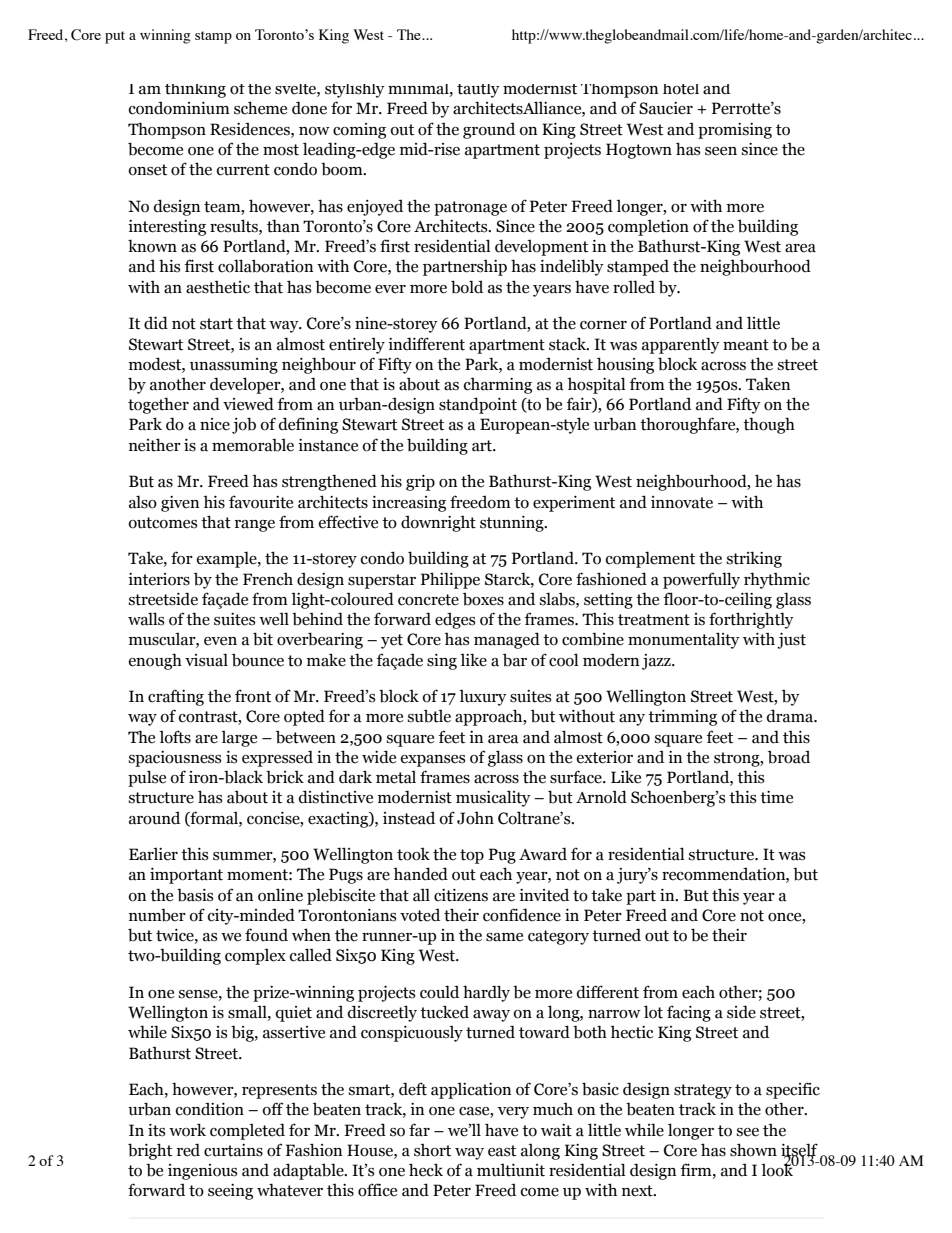 This screenshot has height=1233, width=952. I want to click on facing, so click(689, 1013).
